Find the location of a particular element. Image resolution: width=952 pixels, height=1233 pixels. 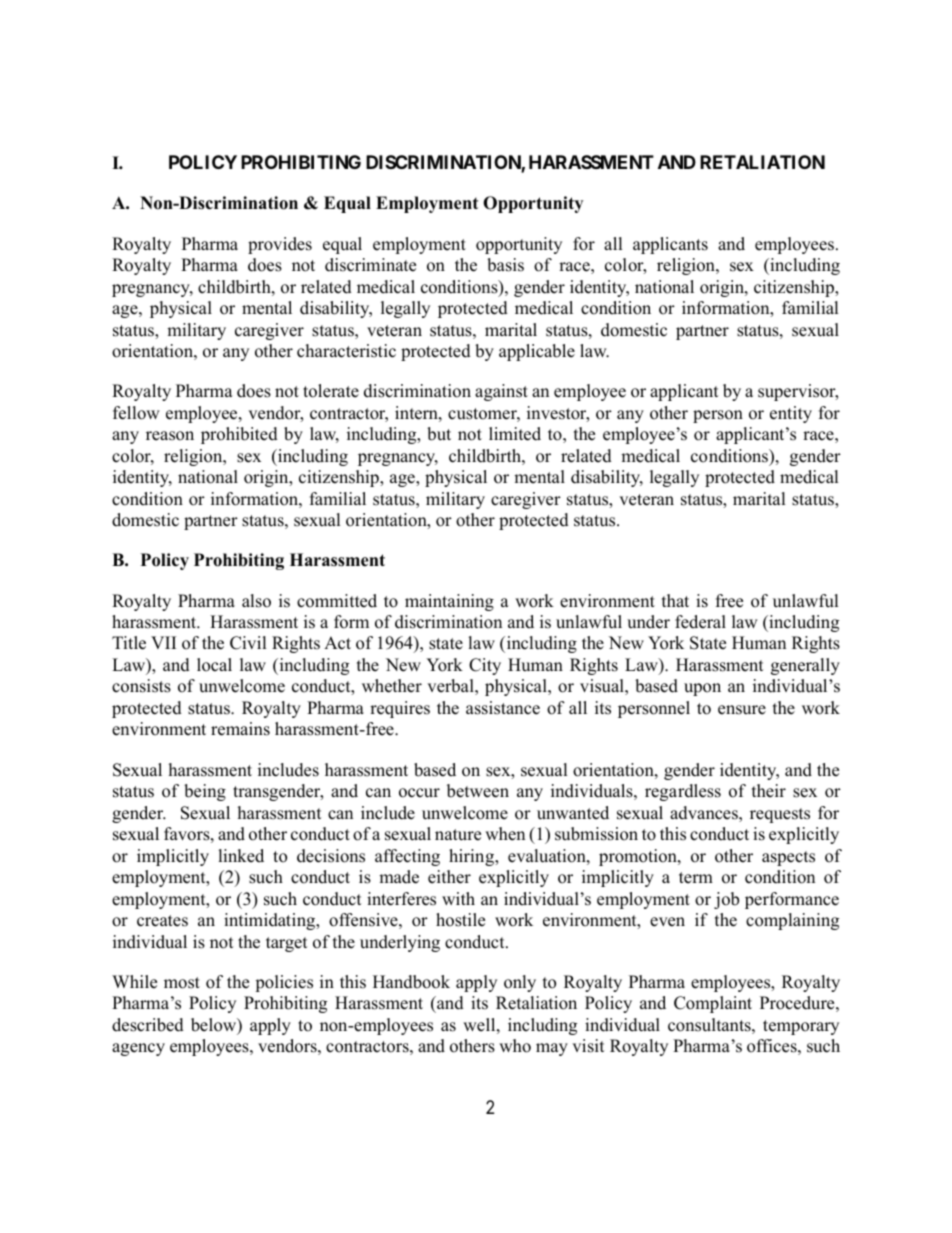

applicable is located at coordinates (537, 352).
